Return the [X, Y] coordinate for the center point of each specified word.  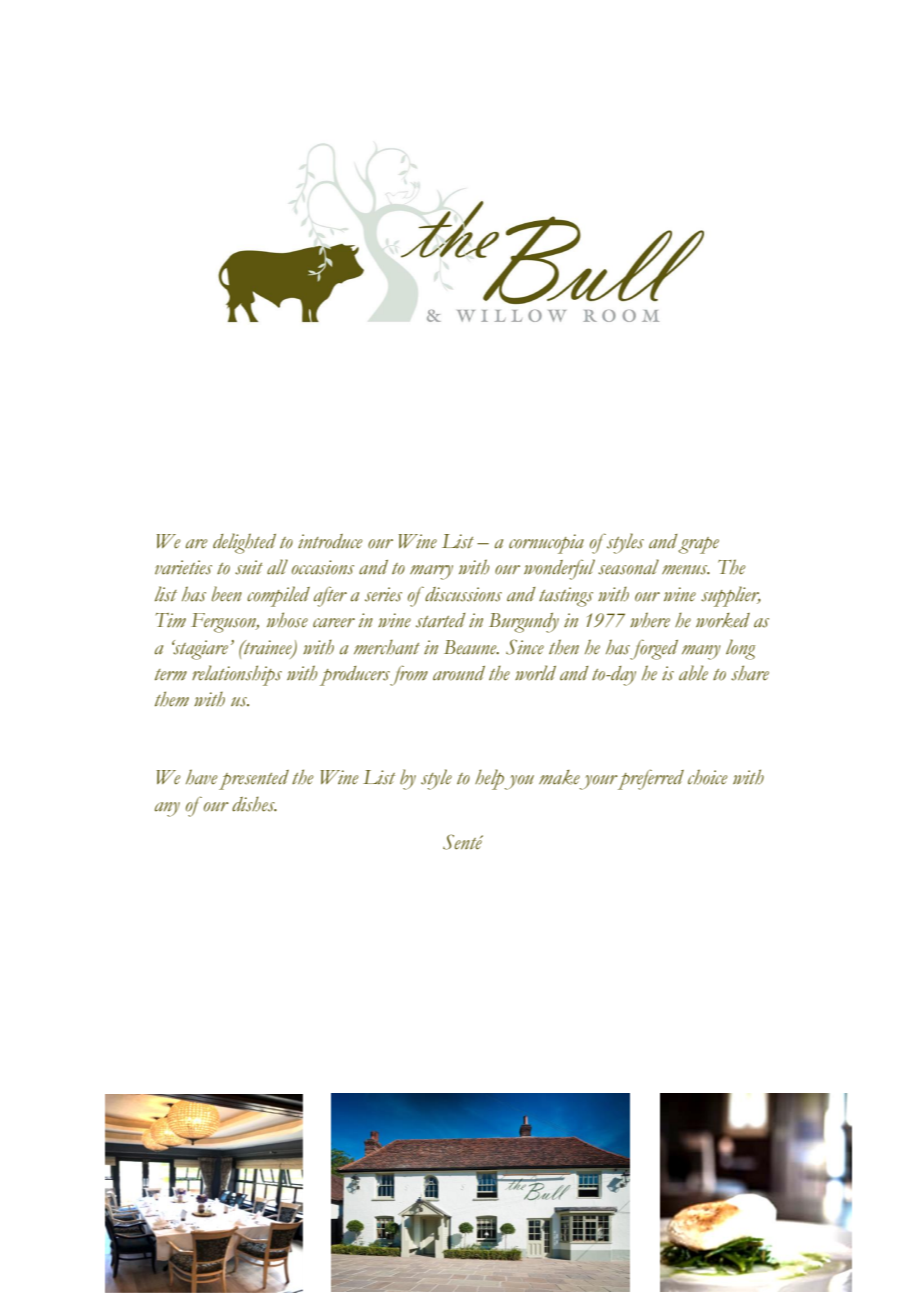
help [490, 779]
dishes [254, 804]
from [409, 675]
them [172, 699]
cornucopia [546, 544]
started [441, 620]
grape [698, 545]
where [650, 620]
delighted [244, 543]
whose [287, 620]
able [693, 673]
